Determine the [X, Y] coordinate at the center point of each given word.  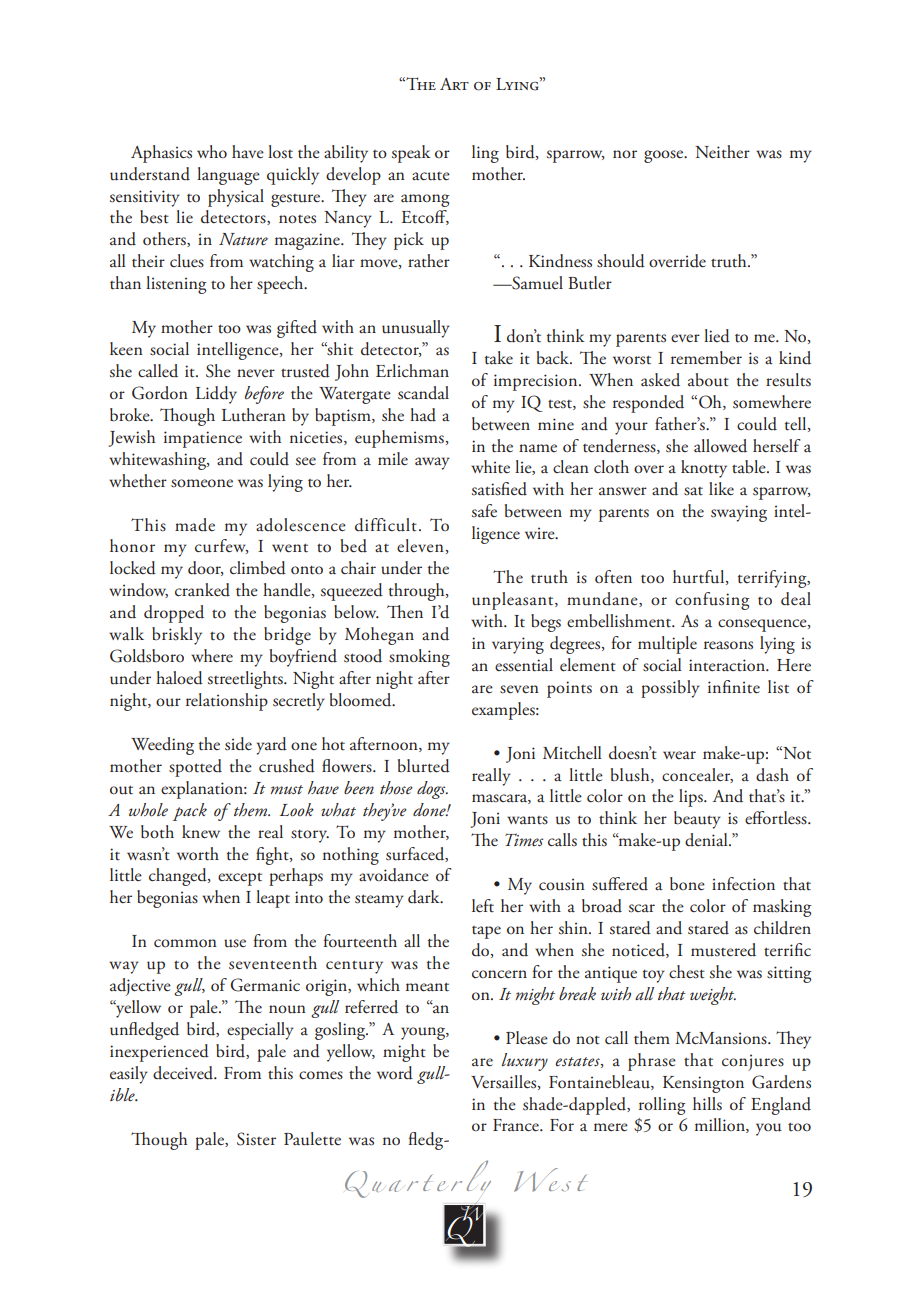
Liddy [216, 395]
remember [706, 358]
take [499, 358]
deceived [184, 1073]
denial [707, 840]
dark [425, 897]
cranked [202, 590]
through [418, 592]
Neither [722, 152]
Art [454, 84]
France [517, 1125]
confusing [712, 601]
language [228, 176]
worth [198, 854]
